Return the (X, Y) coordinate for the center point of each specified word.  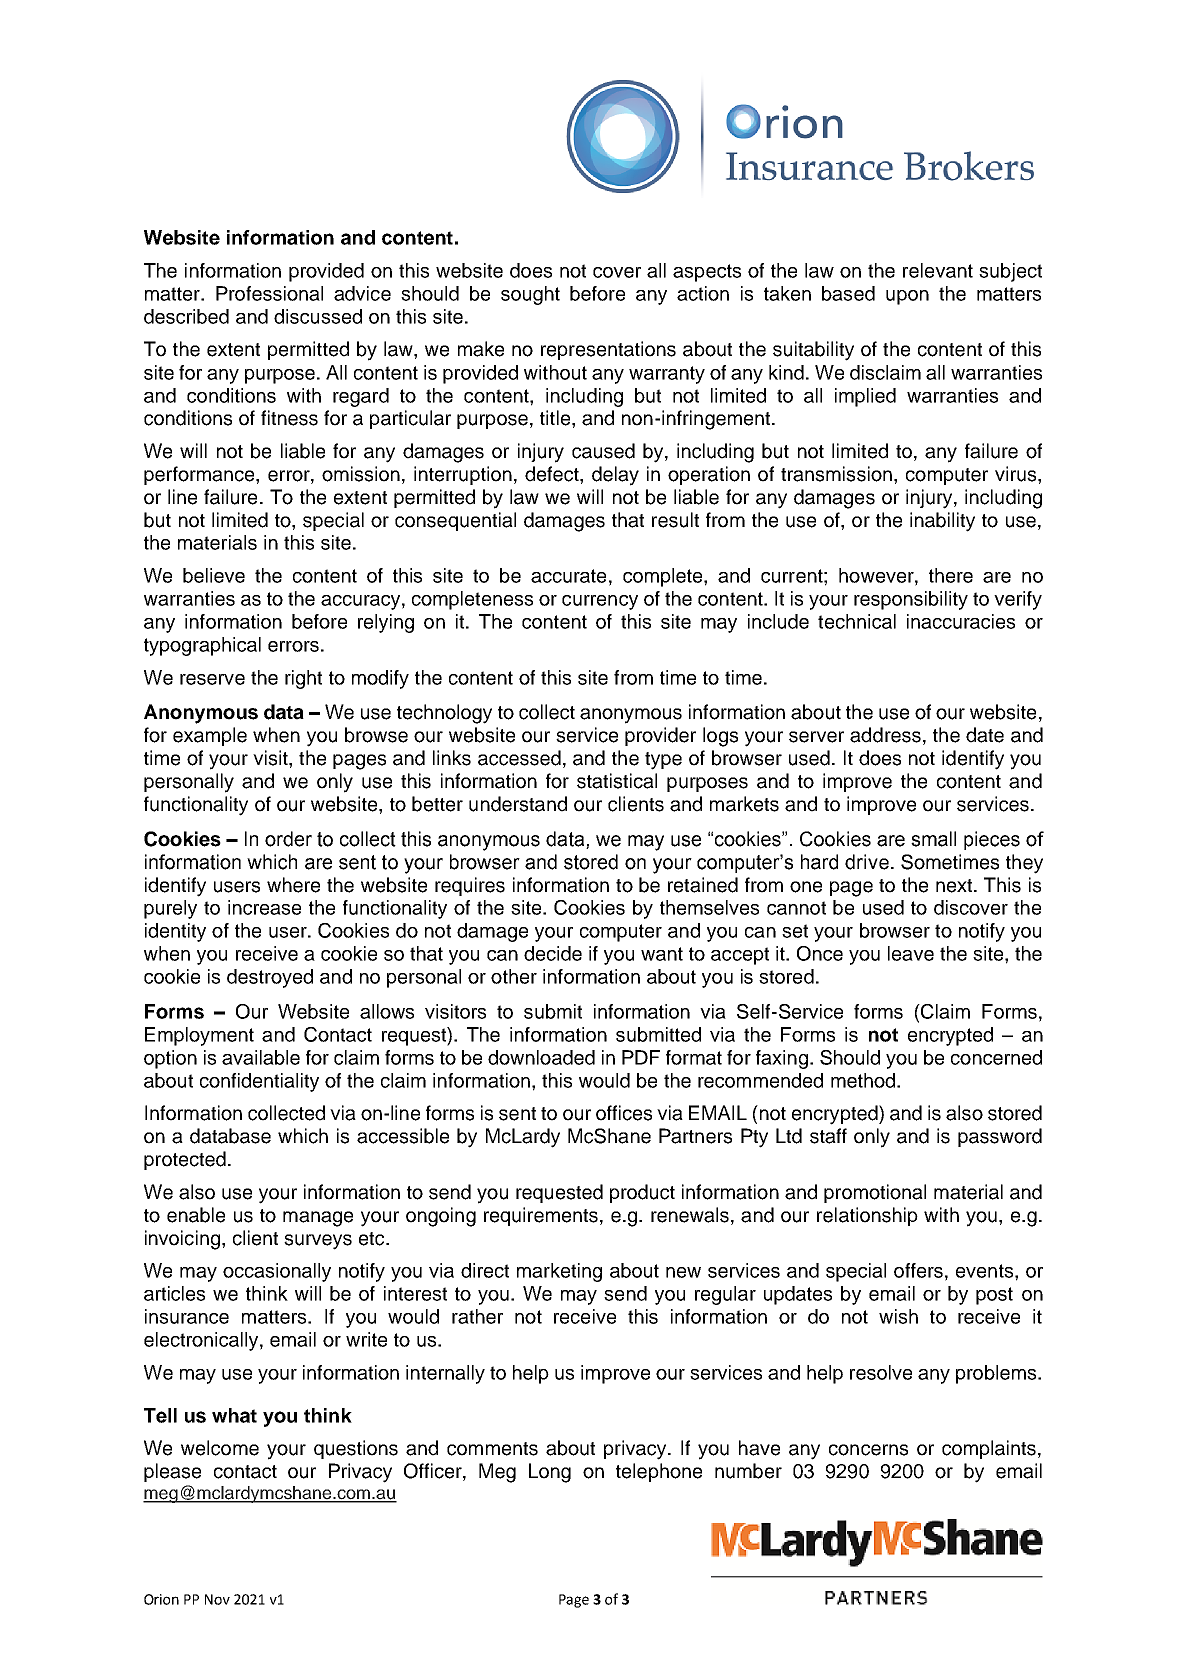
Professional (269, 293)
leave (911, 953)
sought (530, 295)
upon (907, 297)
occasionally (277, 1272)
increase (264, 907)
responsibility (911, 600)
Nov (217, 1599)
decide (553, 953)
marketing (559, 1272)
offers (918, 1270)
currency (600, 602)
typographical (202, 646)
